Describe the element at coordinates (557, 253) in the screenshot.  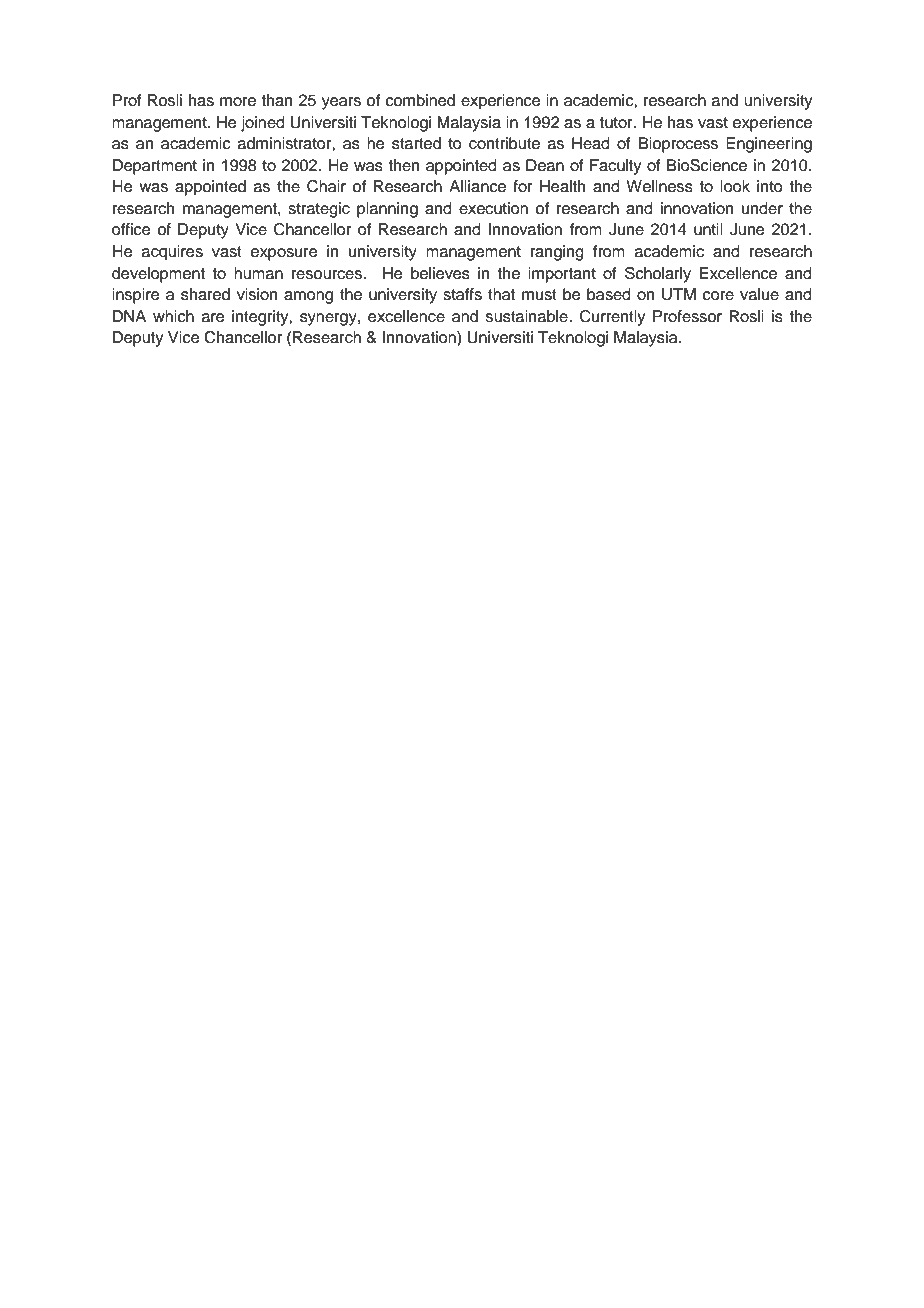
I see `ranging` at that location.
